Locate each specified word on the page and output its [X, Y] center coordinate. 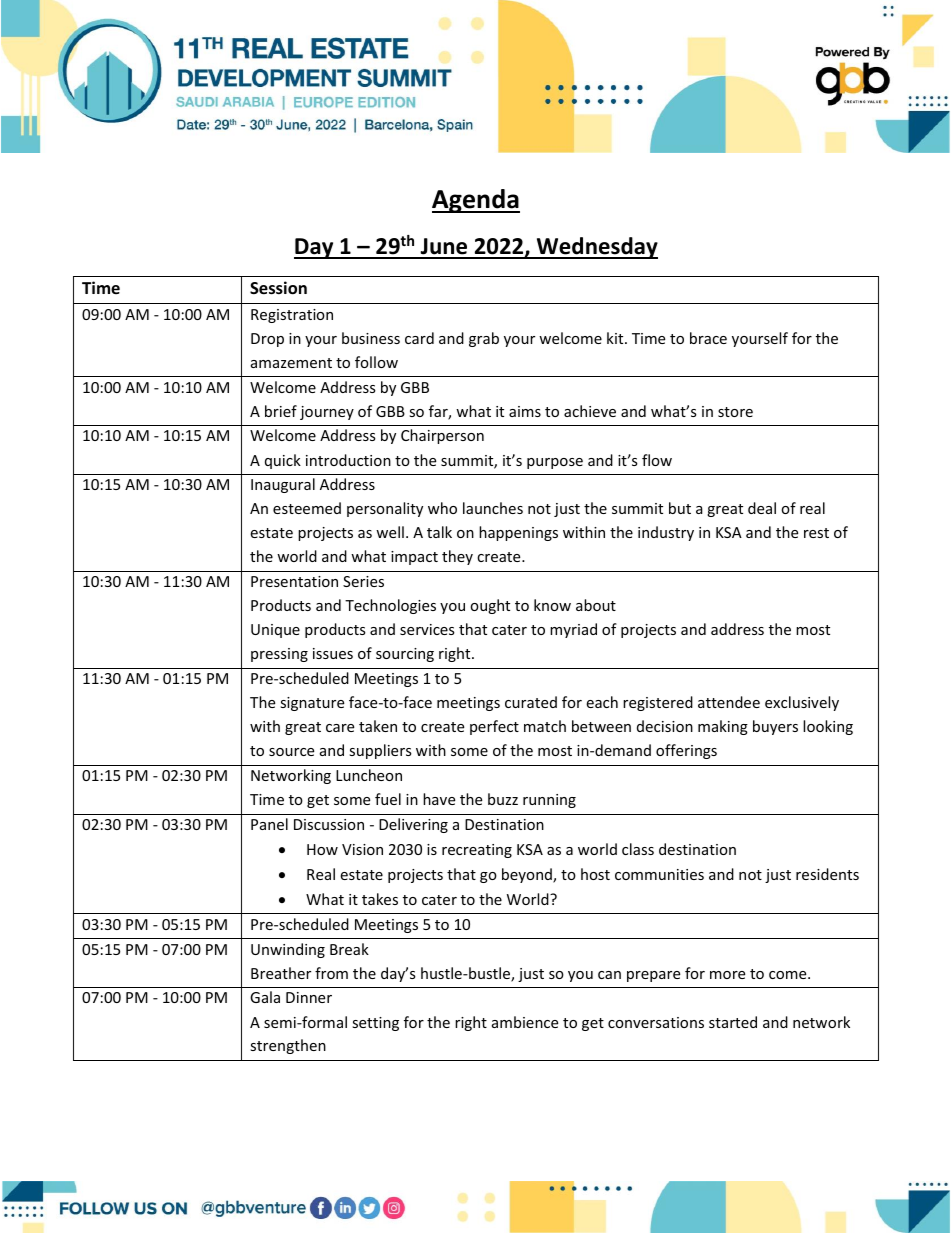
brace [708, 338]
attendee [729, 702]
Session [278, 288]
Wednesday [596, 248]
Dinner [309, 997]
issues [333, 653]
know [552, 605]
